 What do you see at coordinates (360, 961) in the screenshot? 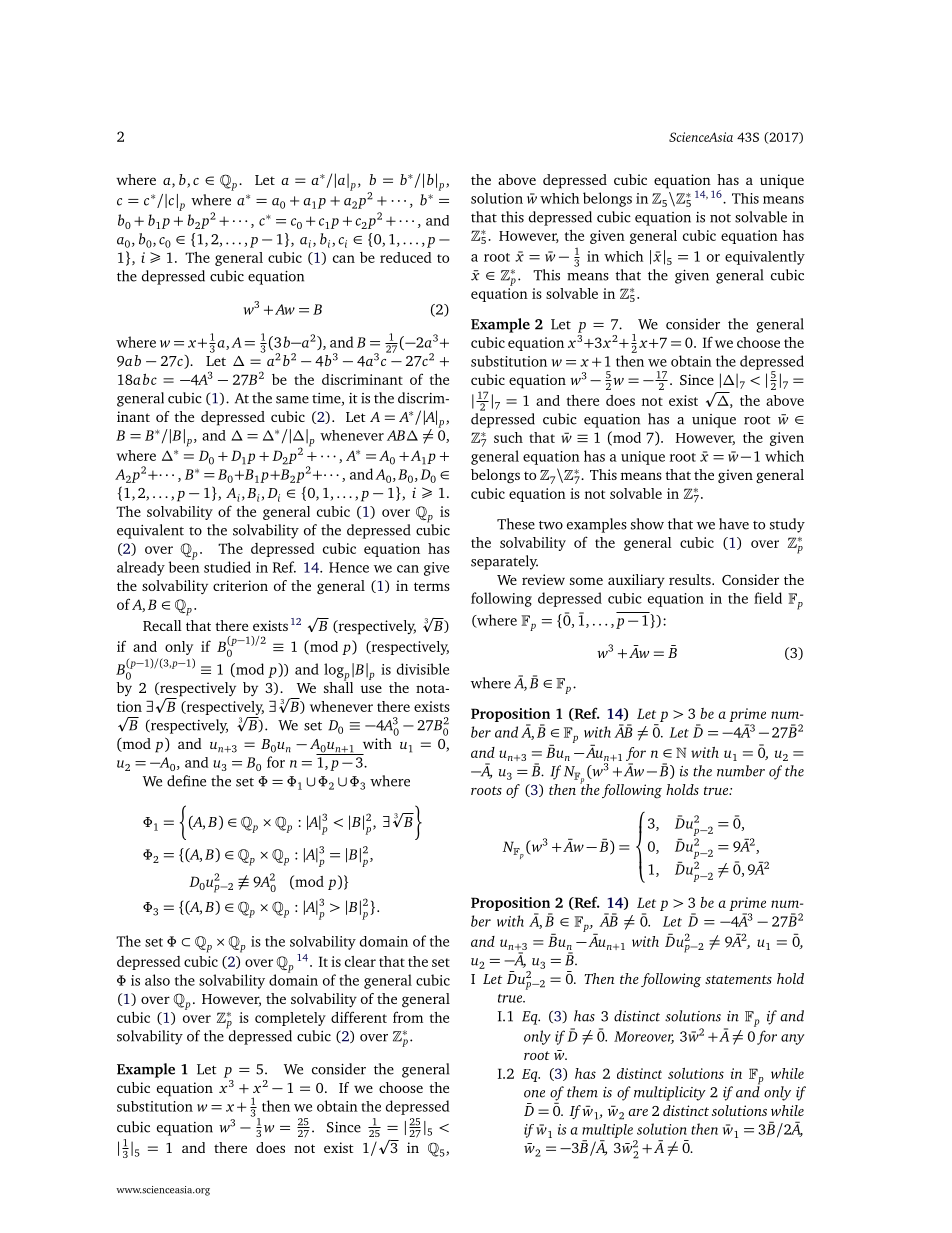
I see `clear` at bounding box center [360, 961].
